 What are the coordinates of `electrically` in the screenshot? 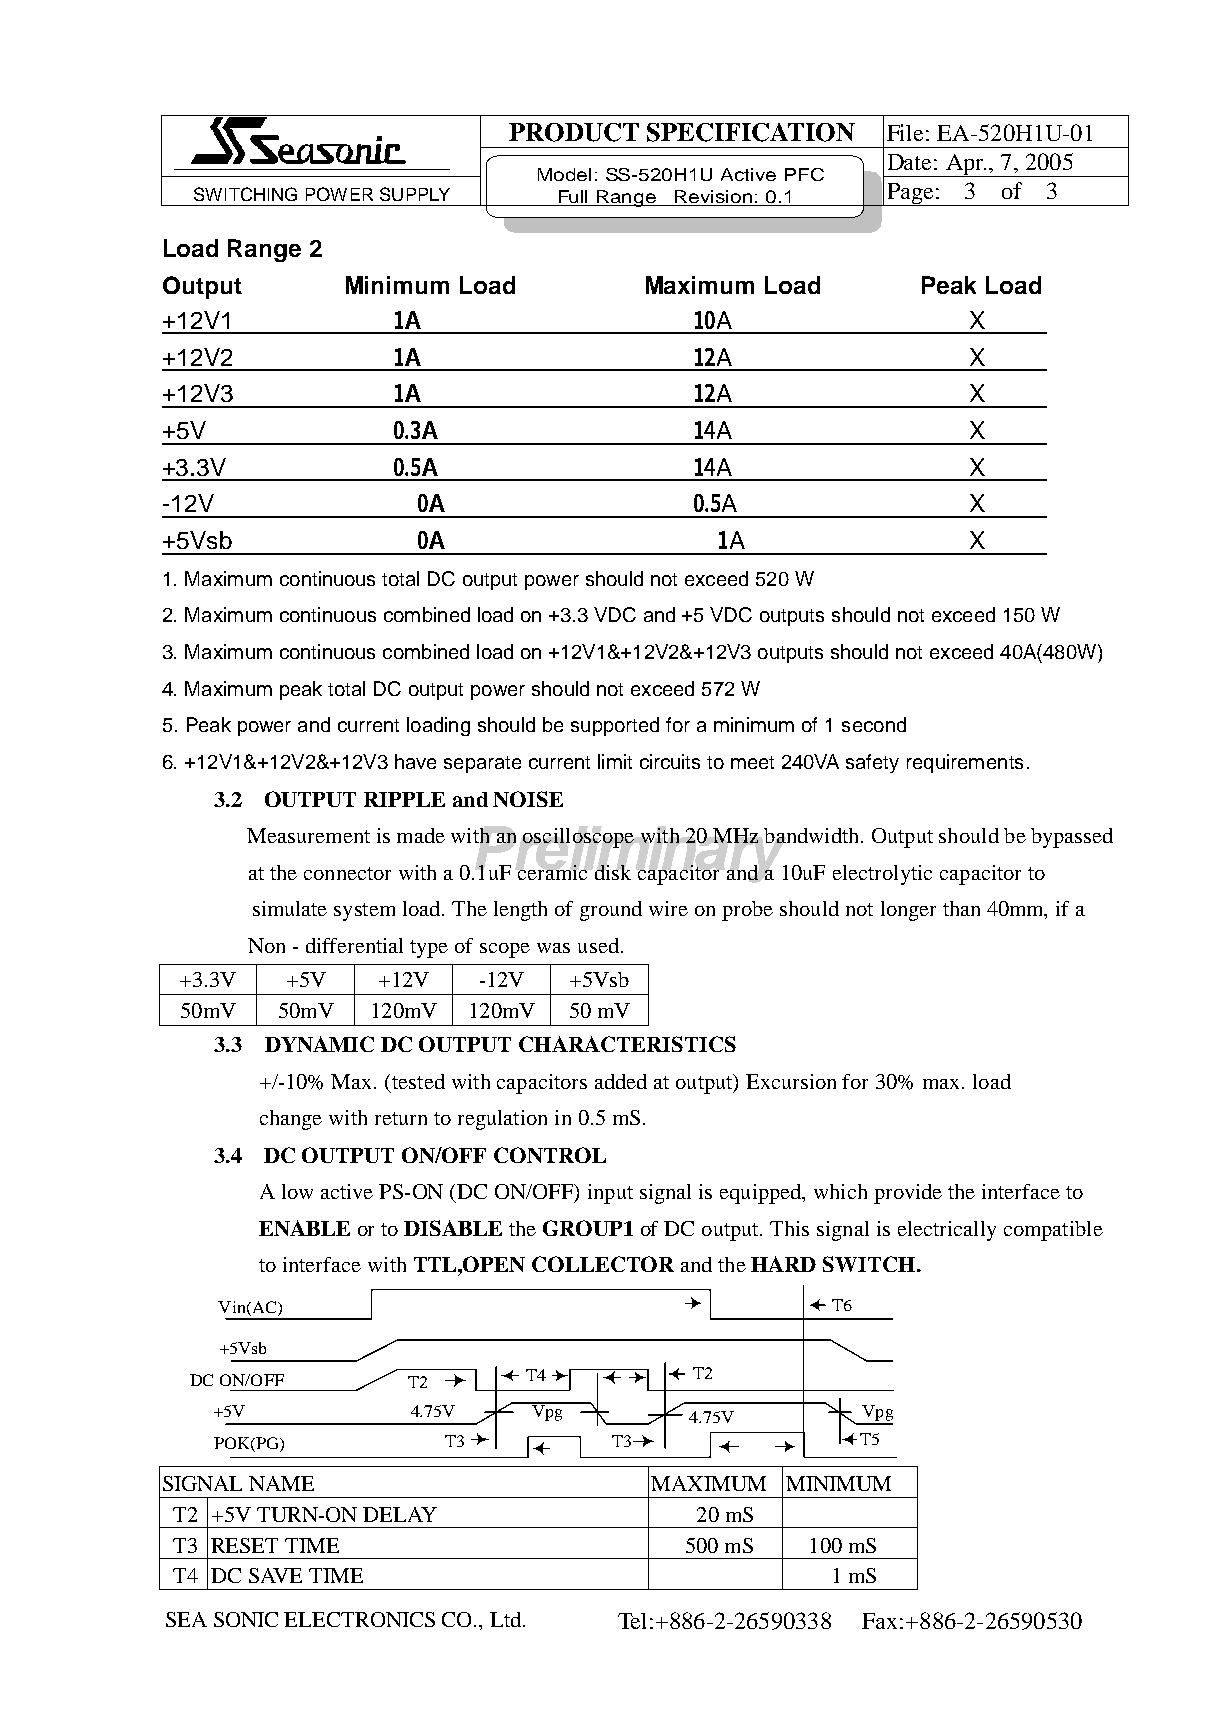 It's located at (947, 1231).
